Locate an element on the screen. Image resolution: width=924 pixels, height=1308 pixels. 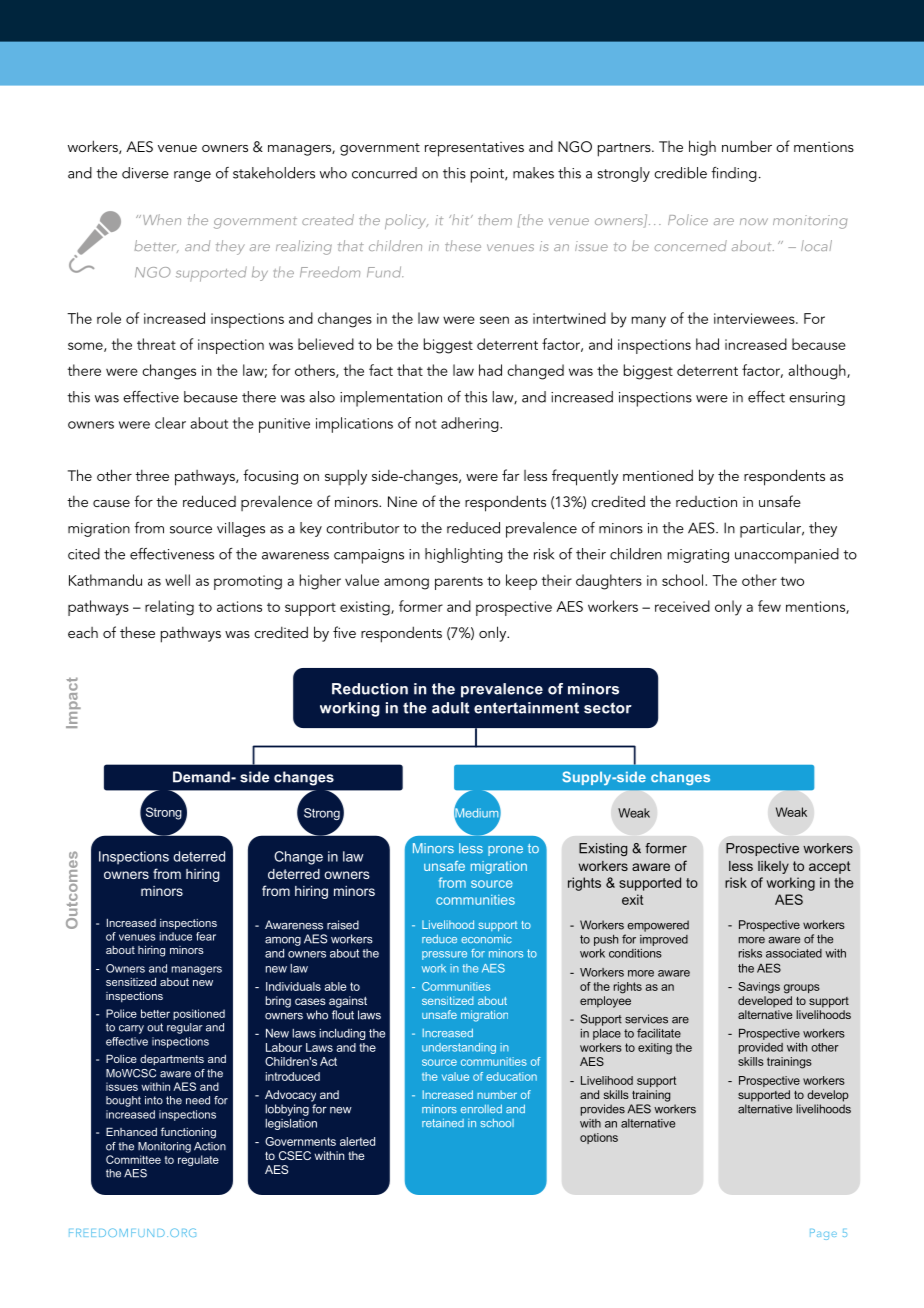
finding is located at coordinates (734, 174).
